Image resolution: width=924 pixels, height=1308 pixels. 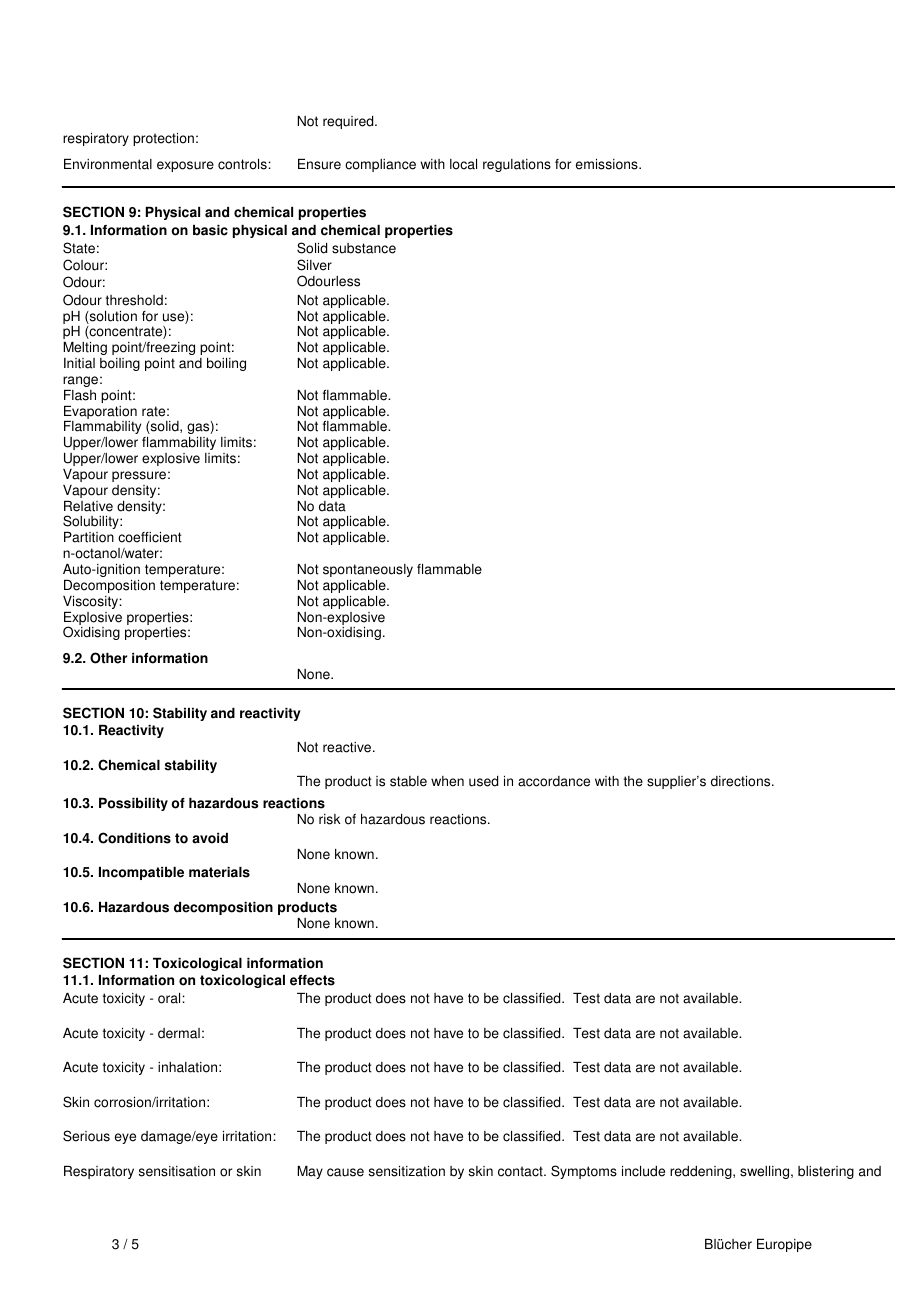 I want to click on coefficient, so click(x=150, y=537).
